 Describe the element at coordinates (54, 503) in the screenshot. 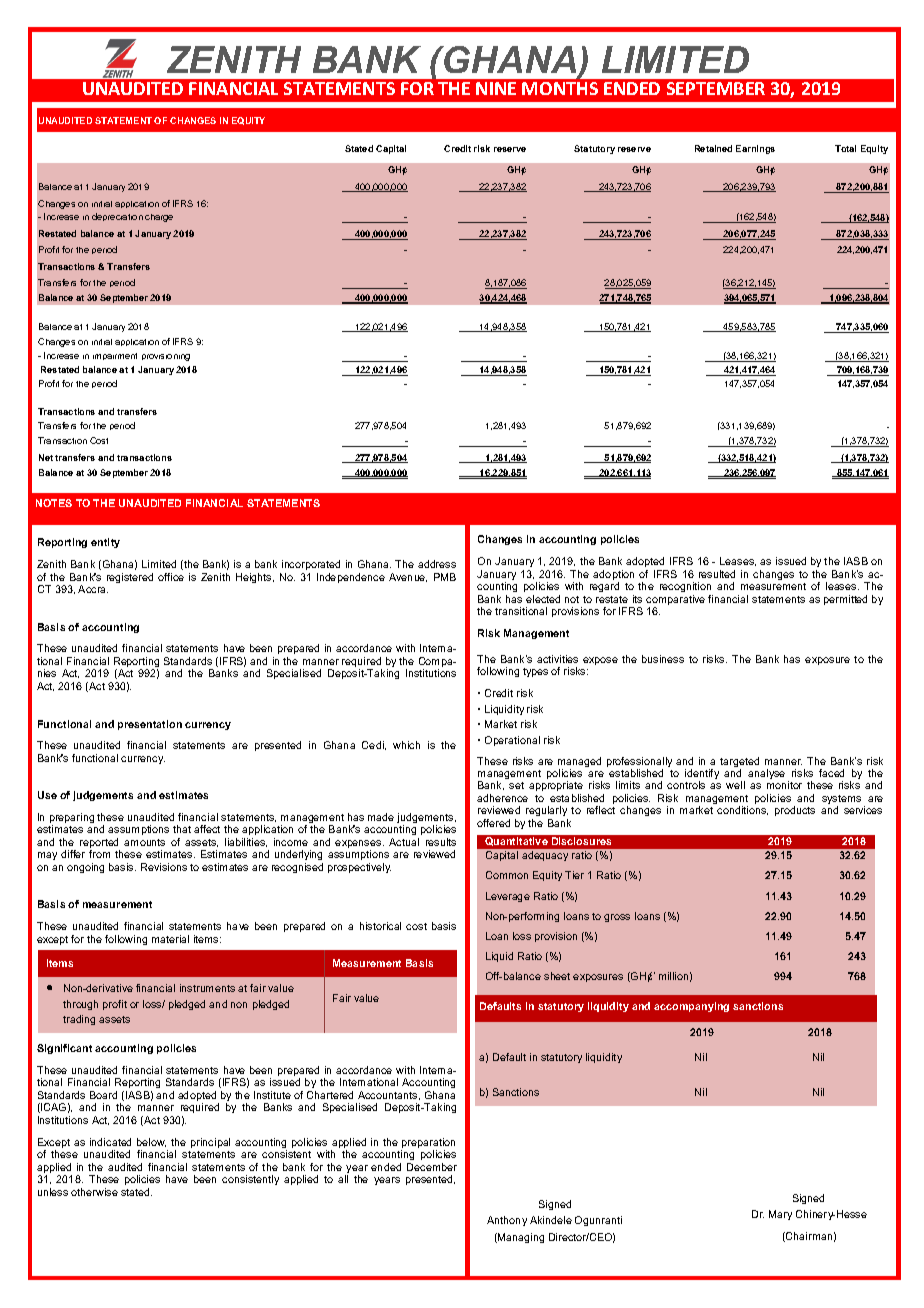

I see `NOTES` at that location.
